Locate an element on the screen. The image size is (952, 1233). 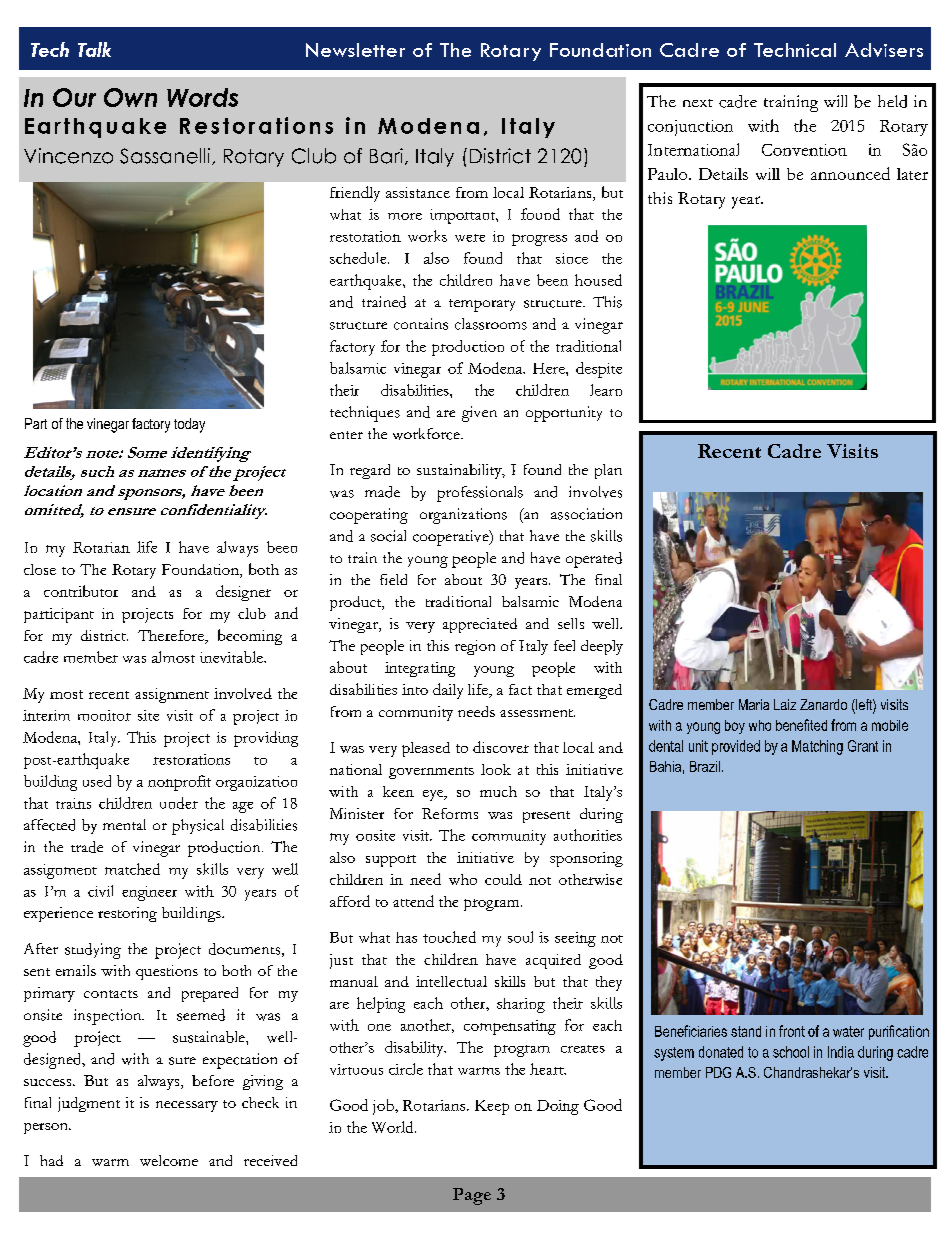
welcome is located at coordinates (169, 1160).
